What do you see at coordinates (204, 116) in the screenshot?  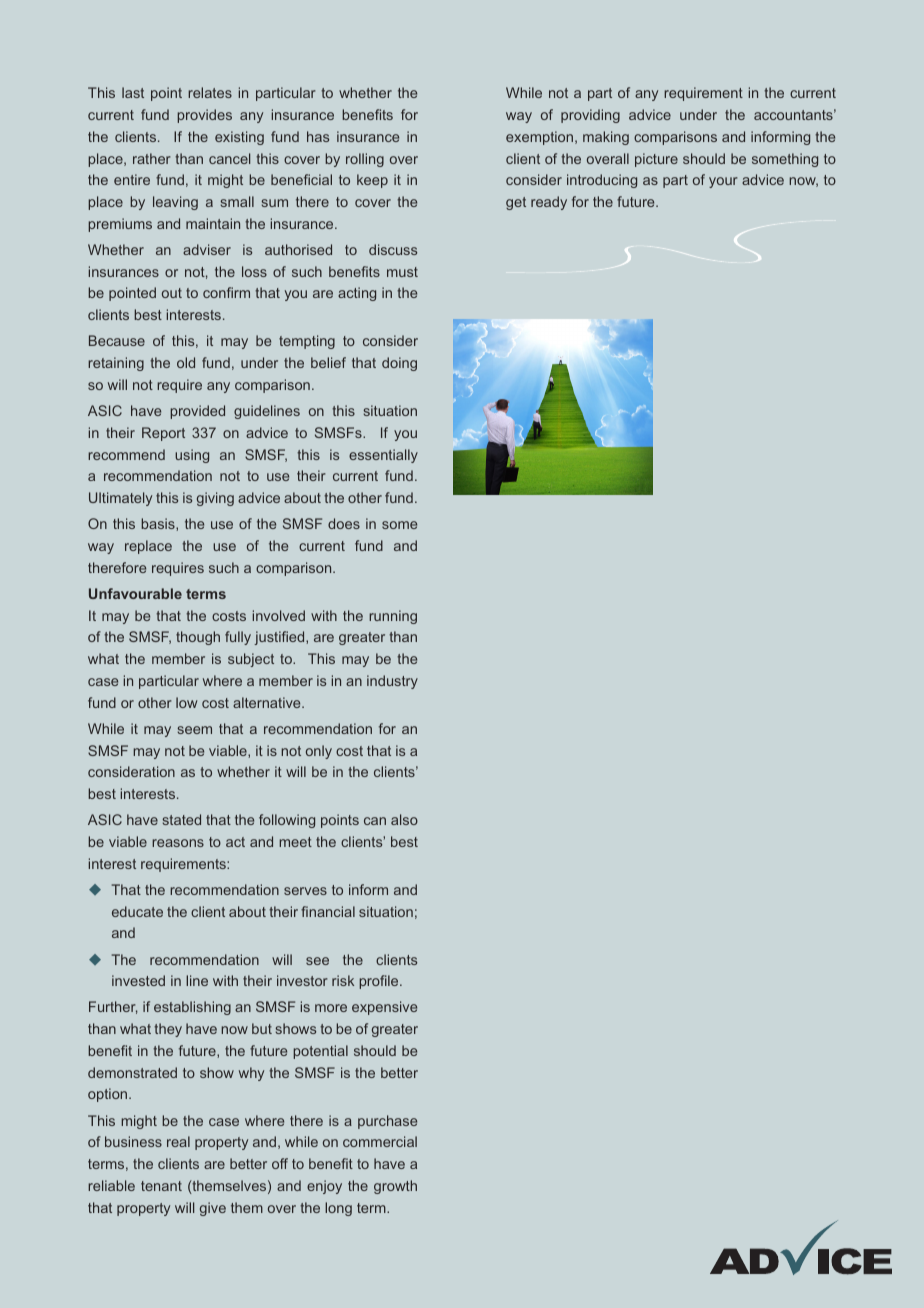 I see `provides` at bounding box center [204, 116].
